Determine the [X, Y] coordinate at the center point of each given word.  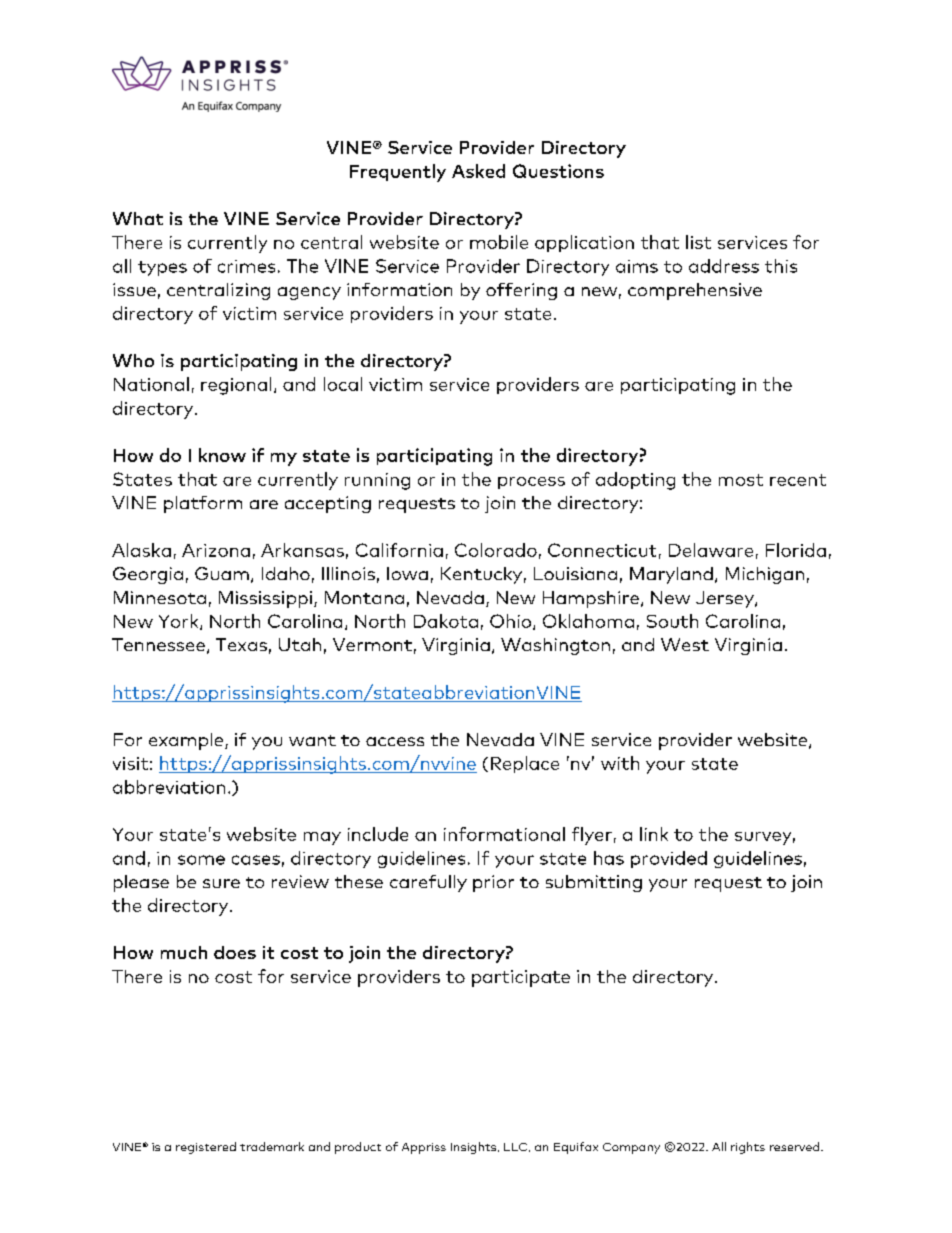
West [685, 644]
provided [669, 859]
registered [206, 1148]
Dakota [446, 621]
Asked [478, 171]
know [222, 455]
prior [493, 883]
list [698, 242]
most [741, 480]
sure [221, 883]
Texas [241, 644]
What [138, 218]
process [531, 483]
